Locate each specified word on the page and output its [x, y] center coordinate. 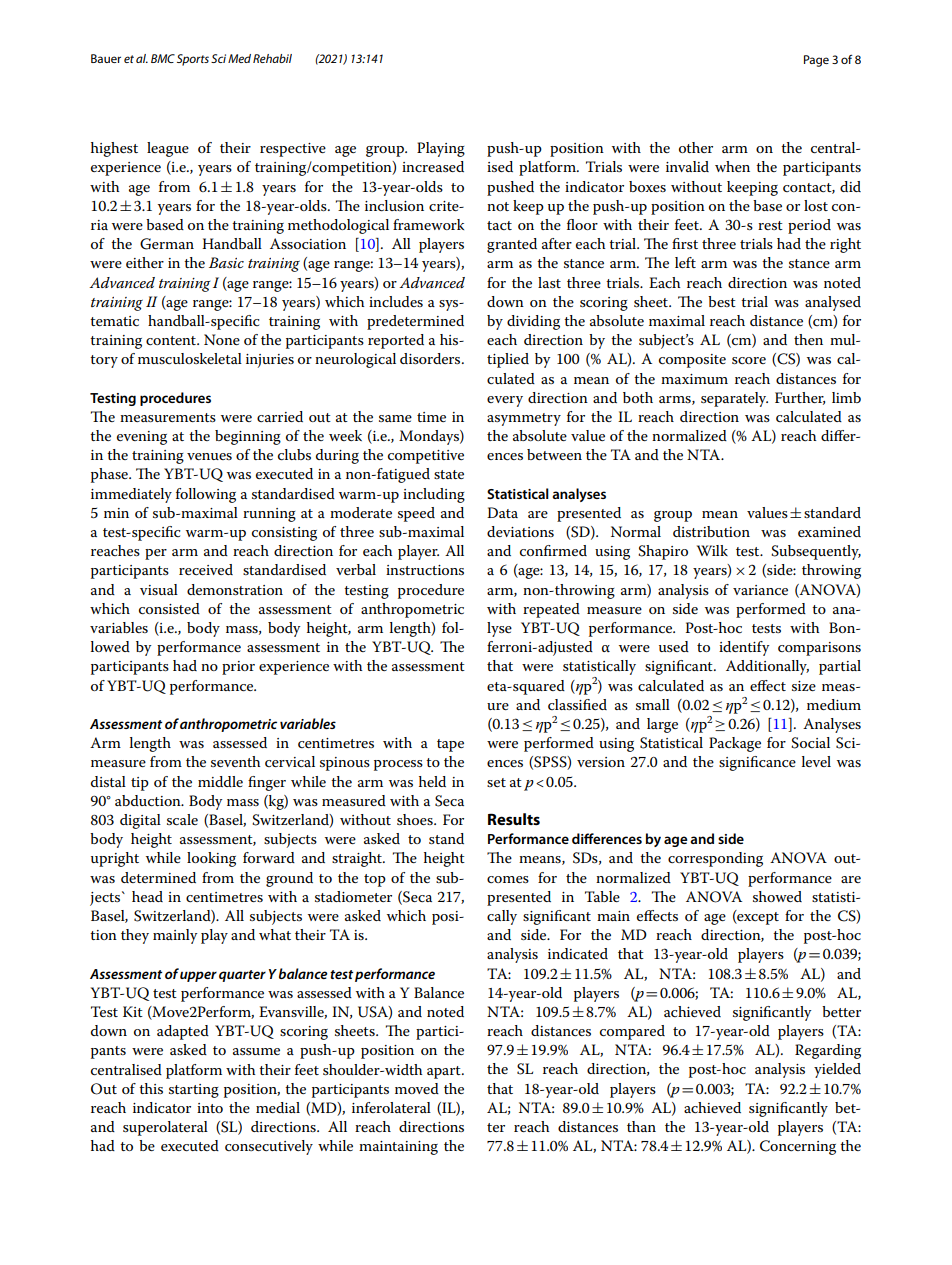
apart [445, 1072]
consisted [169, 608]
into [210, 1108]
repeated [551, 610]
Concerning [798, 1147]
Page [816, 61]
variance [760, 590]
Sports [193, 60]
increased [433, 166]
